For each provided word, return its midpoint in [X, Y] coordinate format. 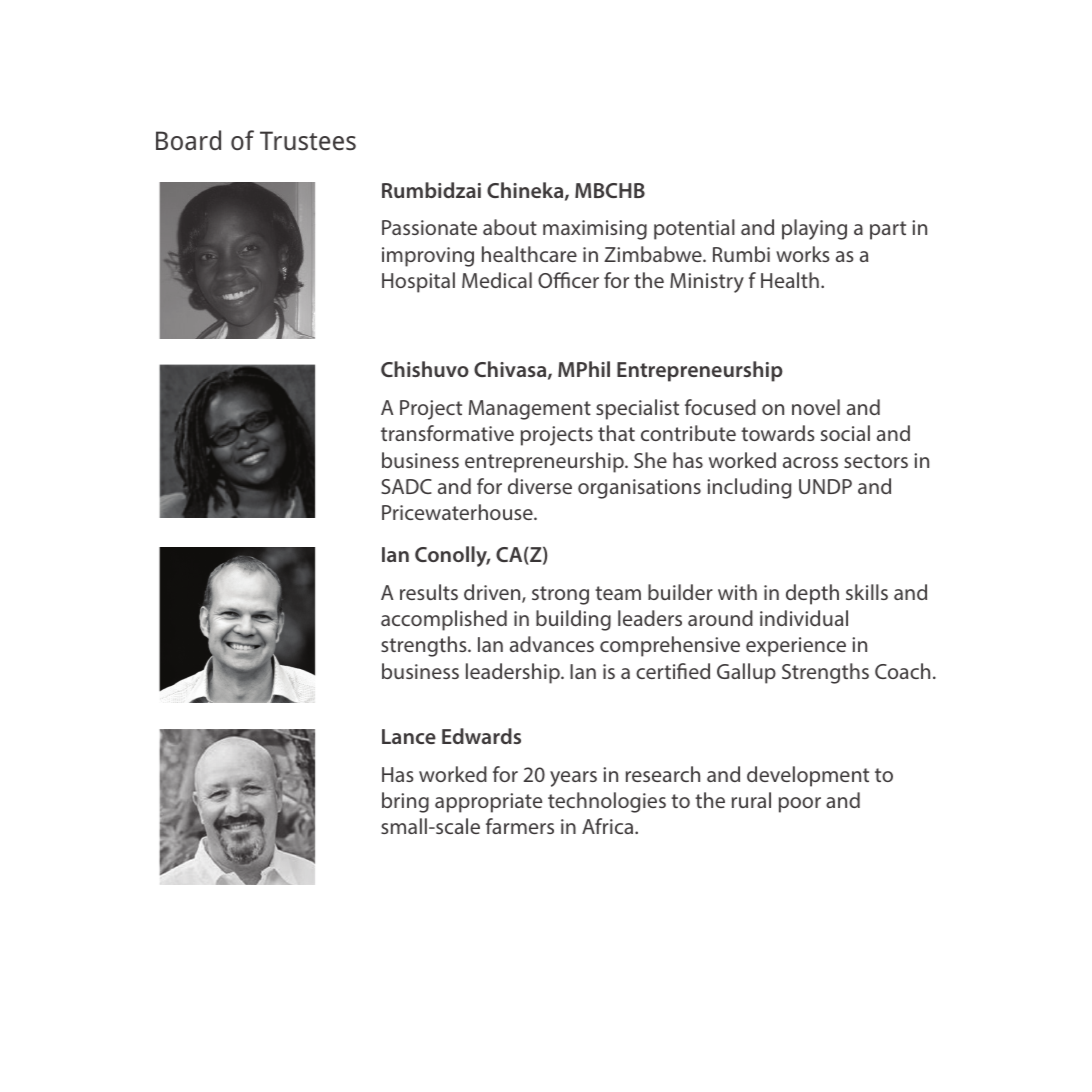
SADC [406, 486]
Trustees [308, 140]
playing [814, 229]
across [810, 462]
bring [405, 802]
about [510, 227]
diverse [540, 486]
